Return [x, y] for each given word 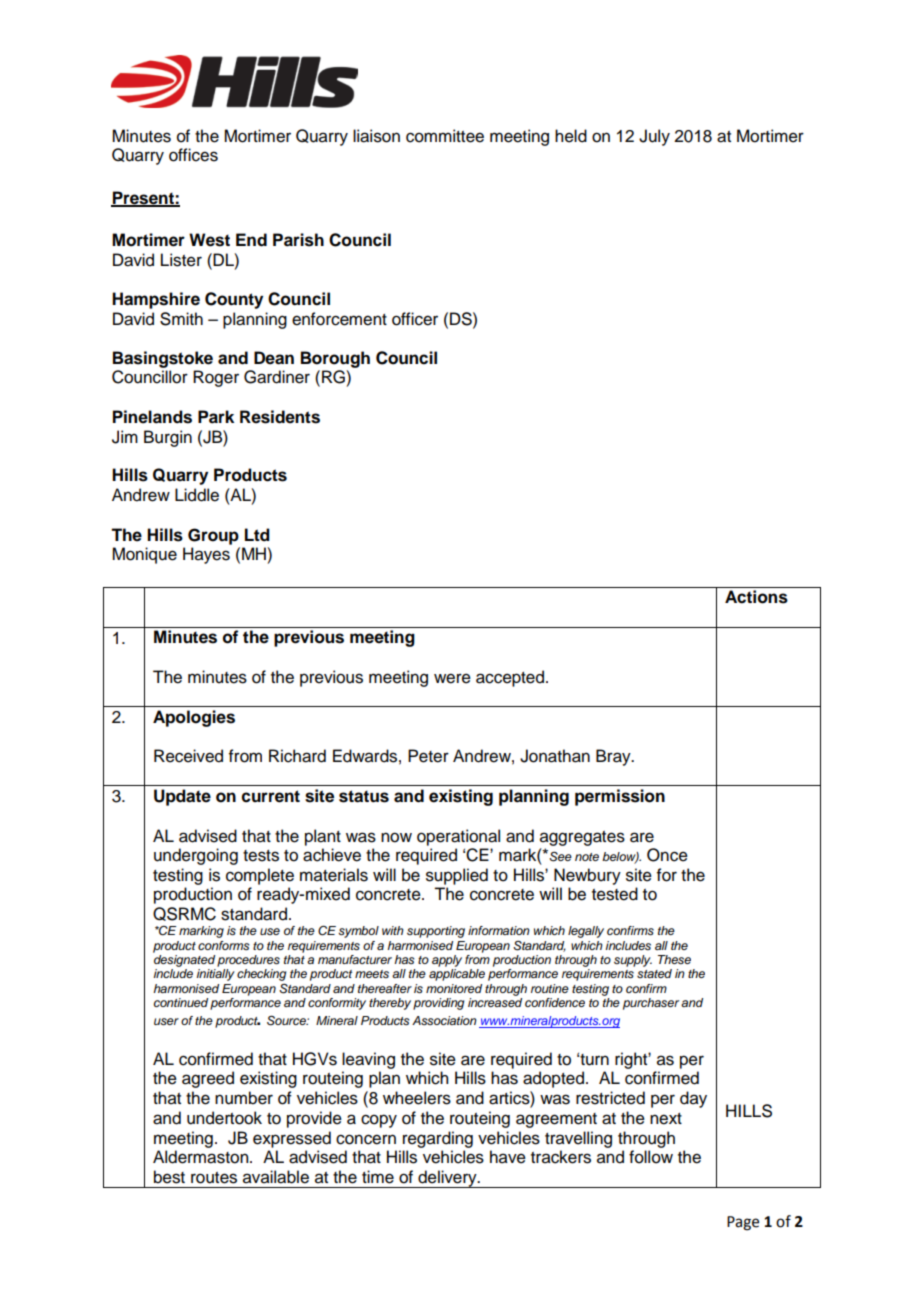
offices [193, 155]
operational [458, 837]
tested [615, 894]
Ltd [257, 535]
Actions [756, 597]
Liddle [197, 495]
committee [445, 136]
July [654, 137]
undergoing [196, 856]
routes [214, 1178]
